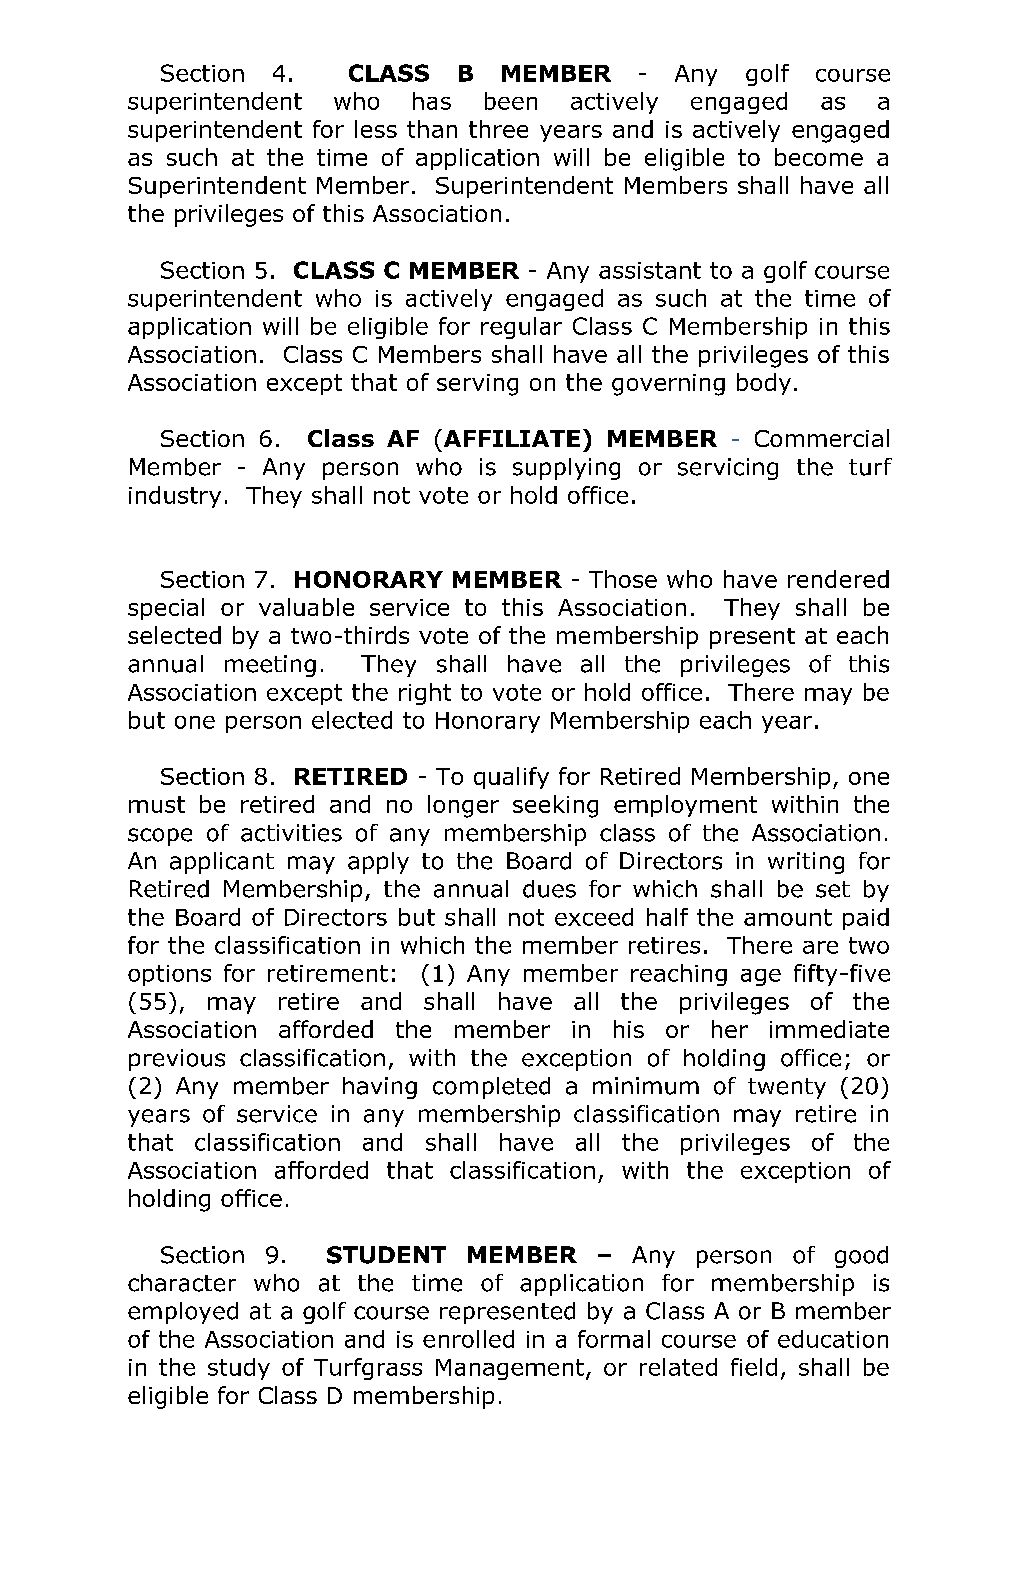 Image resolution: width=1018 pixels, height=1574 pixels. I want to click on dues, so click(549, 889).
